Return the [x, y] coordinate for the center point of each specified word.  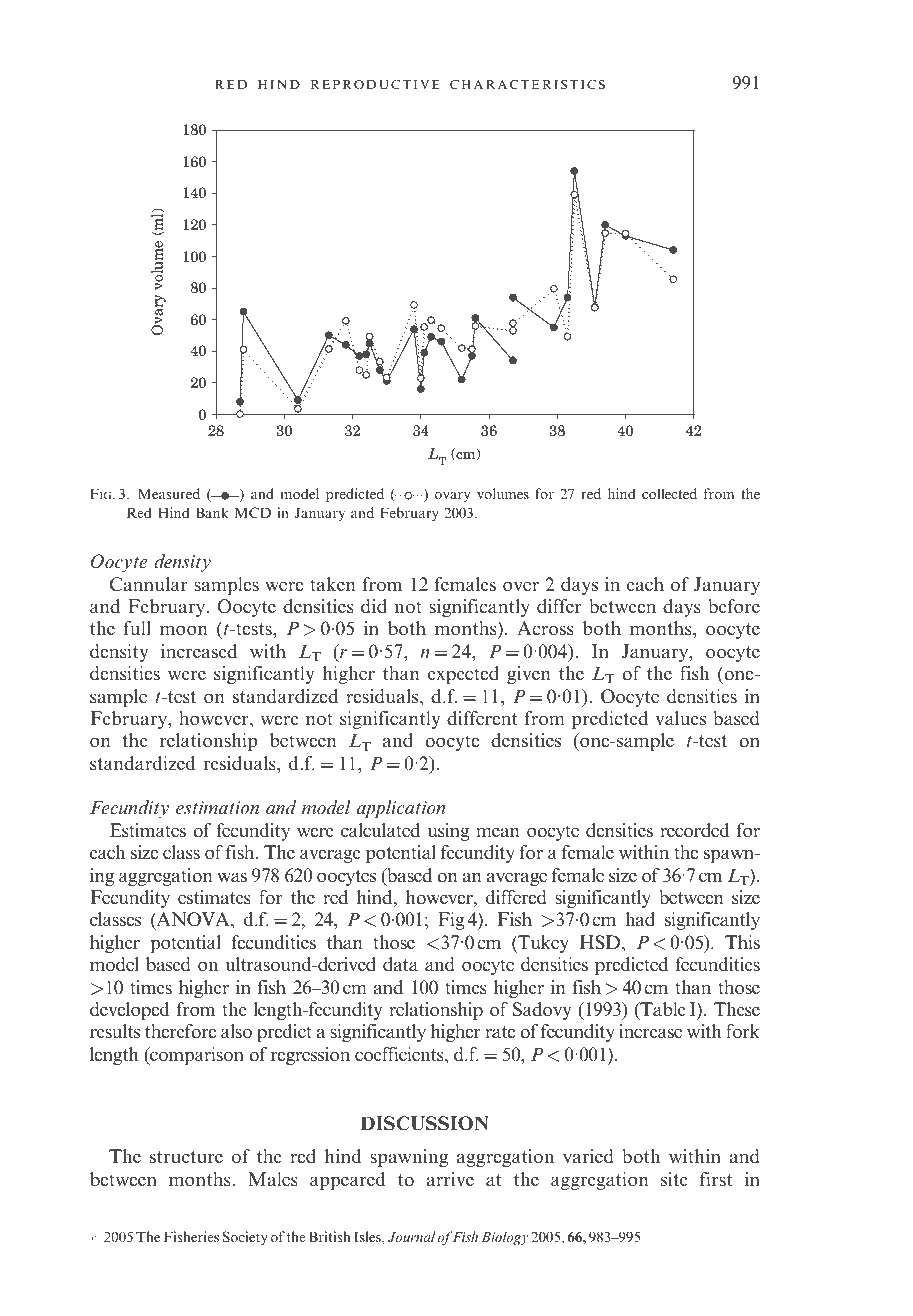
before [734, 606]
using [449, 832]
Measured [169, 493]
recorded [694, 830]
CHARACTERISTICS [527, 84]
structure [186, 1157]
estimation [217, 808]
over [521, 586]
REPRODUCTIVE [375, 84]
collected [669, 493]
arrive [450, 1179]
